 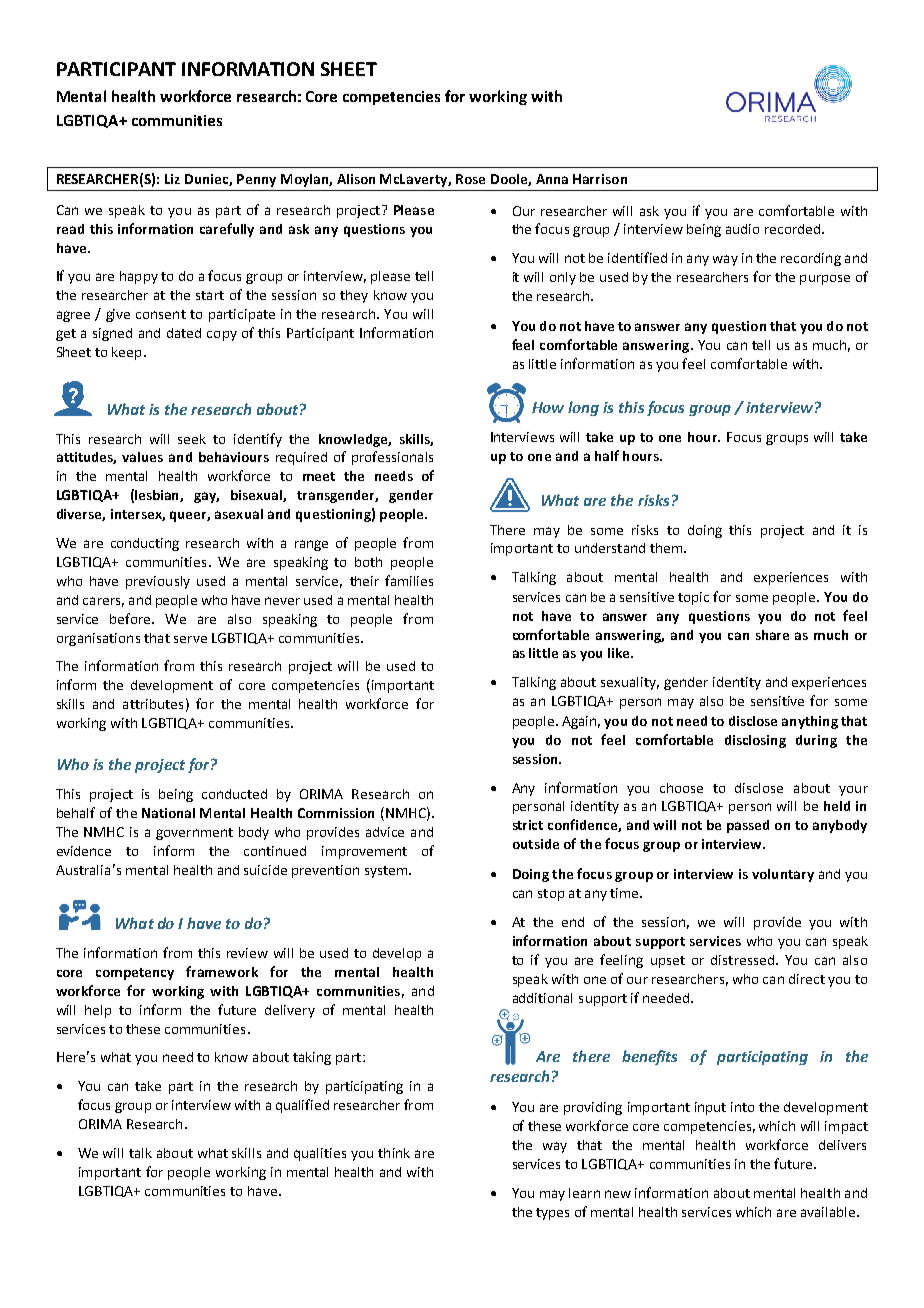 I want to click on families, so click(x=409, y=580).
